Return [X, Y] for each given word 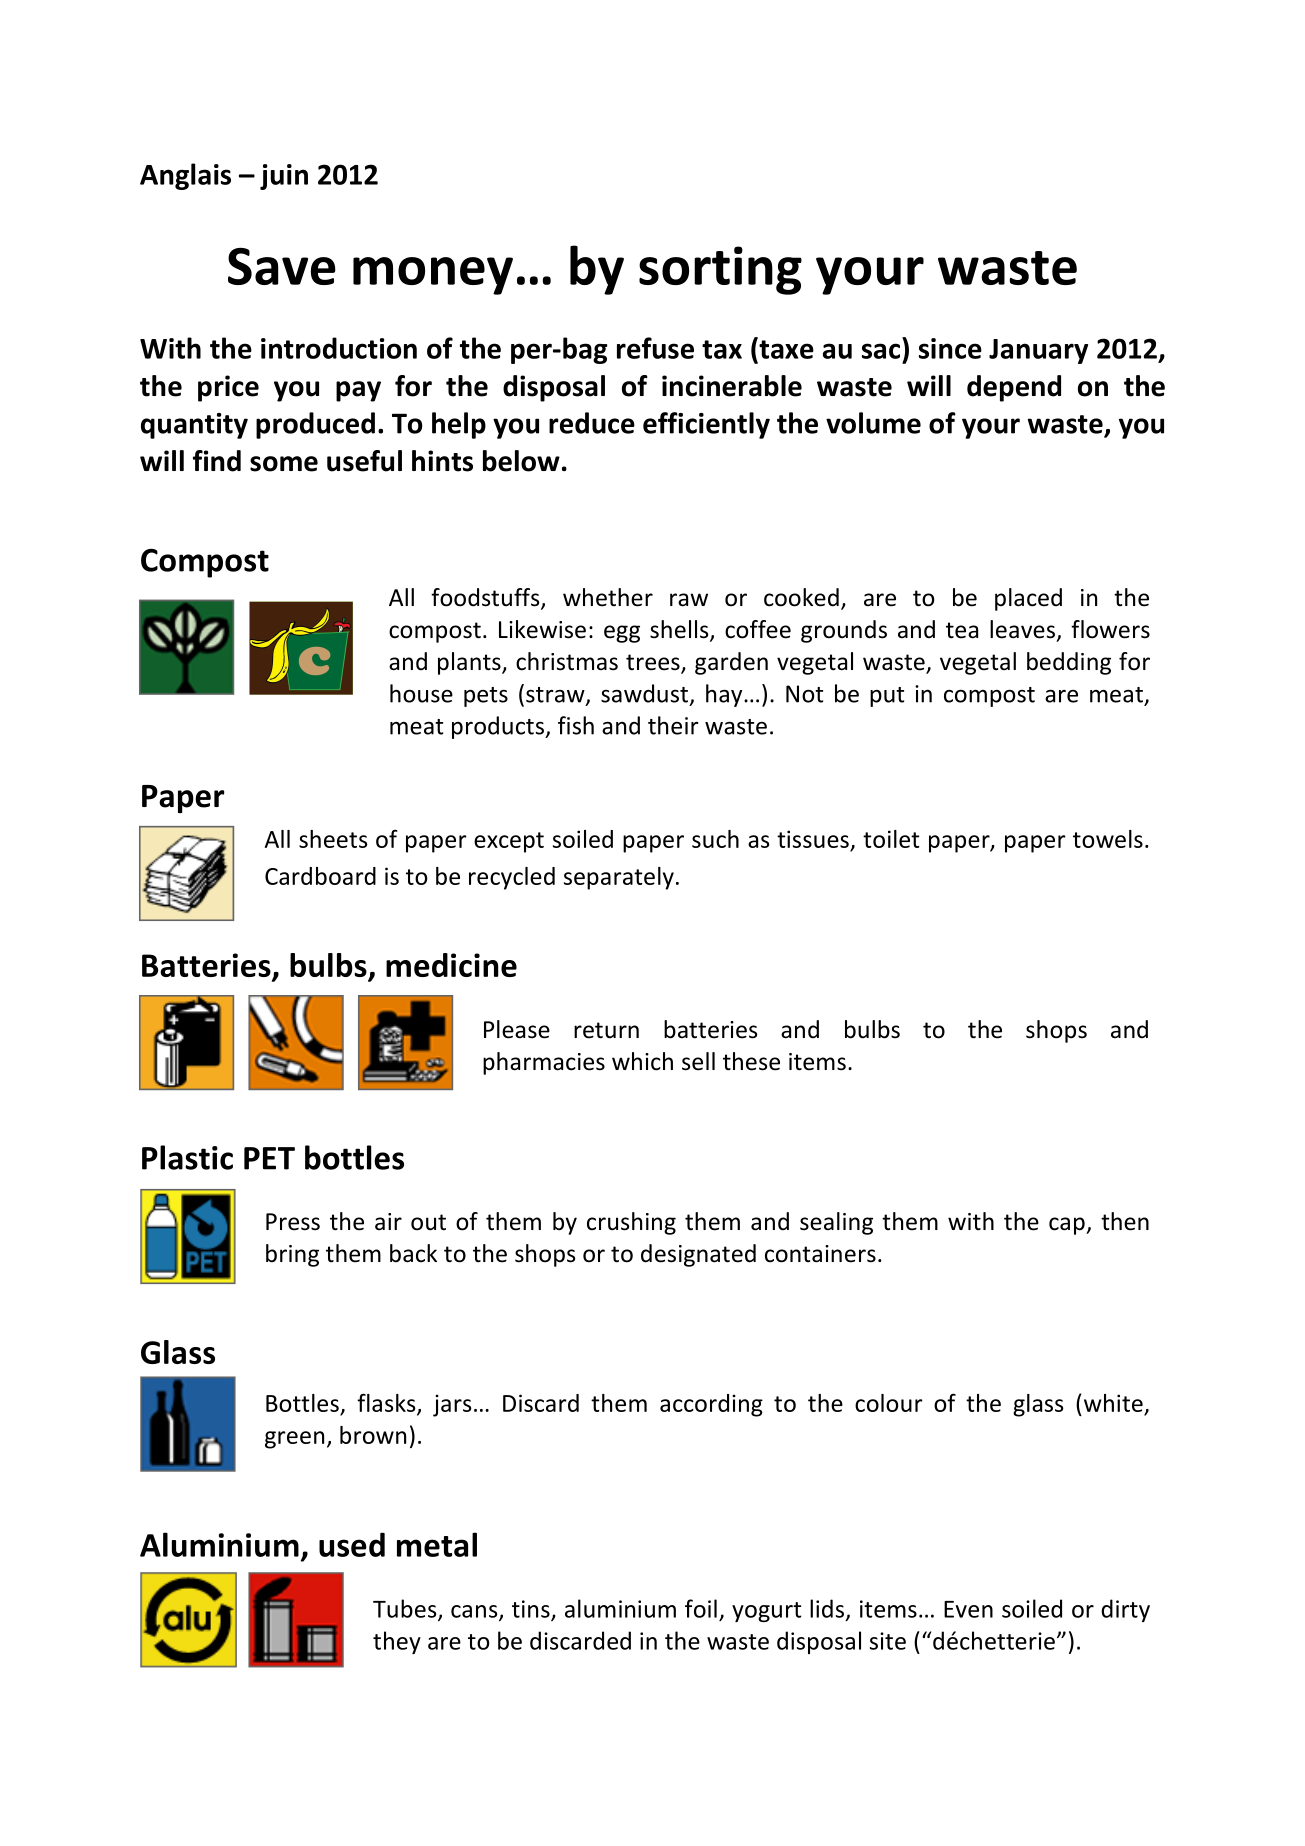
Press [293, 1222]
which [642, 1061]
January [1038, 351]
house [421, 693]
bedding [1069, 663]
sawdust [644, 693]
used [352, 1544]
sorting [720, 270]
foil [701, 1608]
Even [968, 1609]
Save [282, 266]
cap [1068, 1226]
